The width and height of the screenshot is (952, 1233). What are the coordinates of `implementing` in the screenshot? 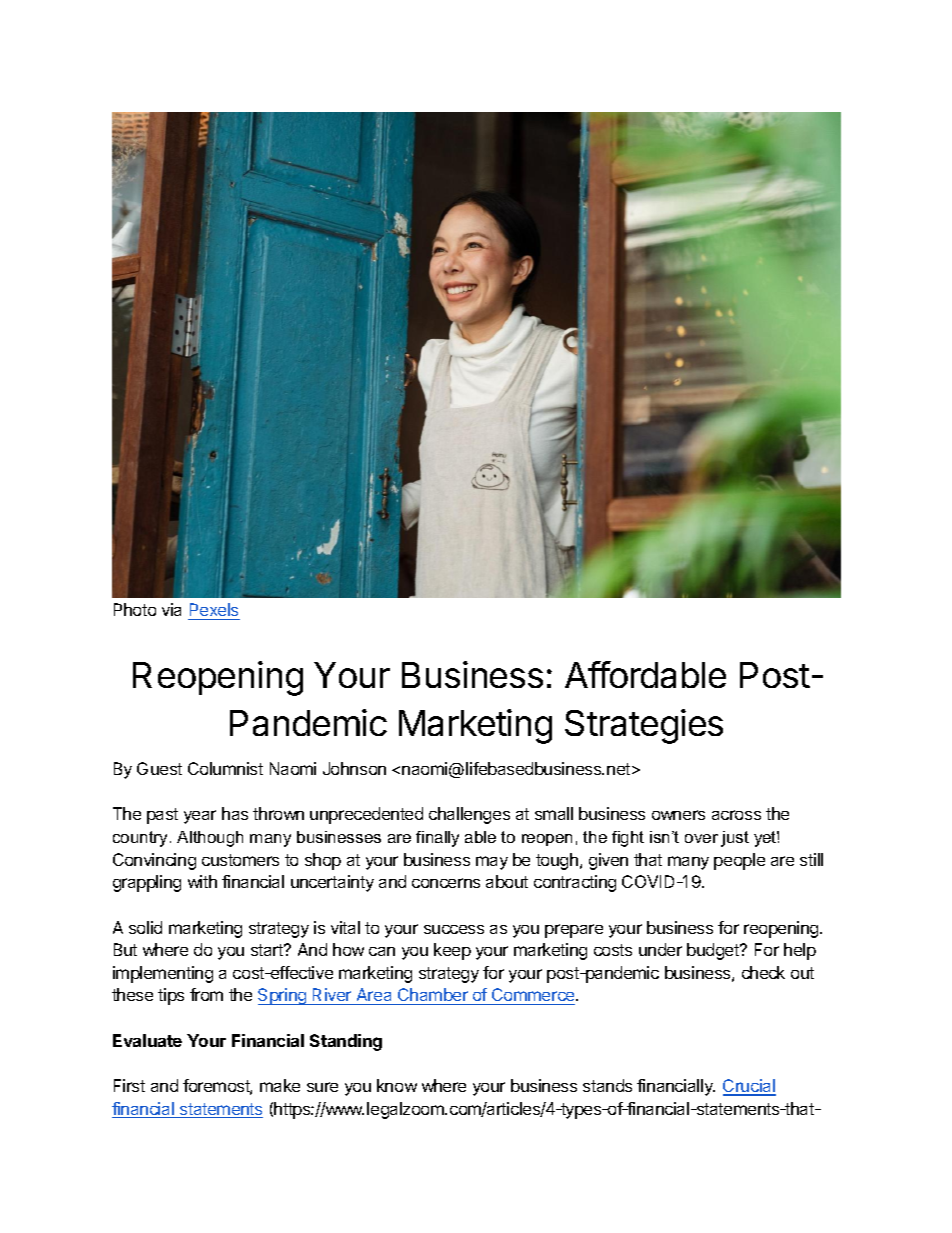 It's located at (163, 974).
